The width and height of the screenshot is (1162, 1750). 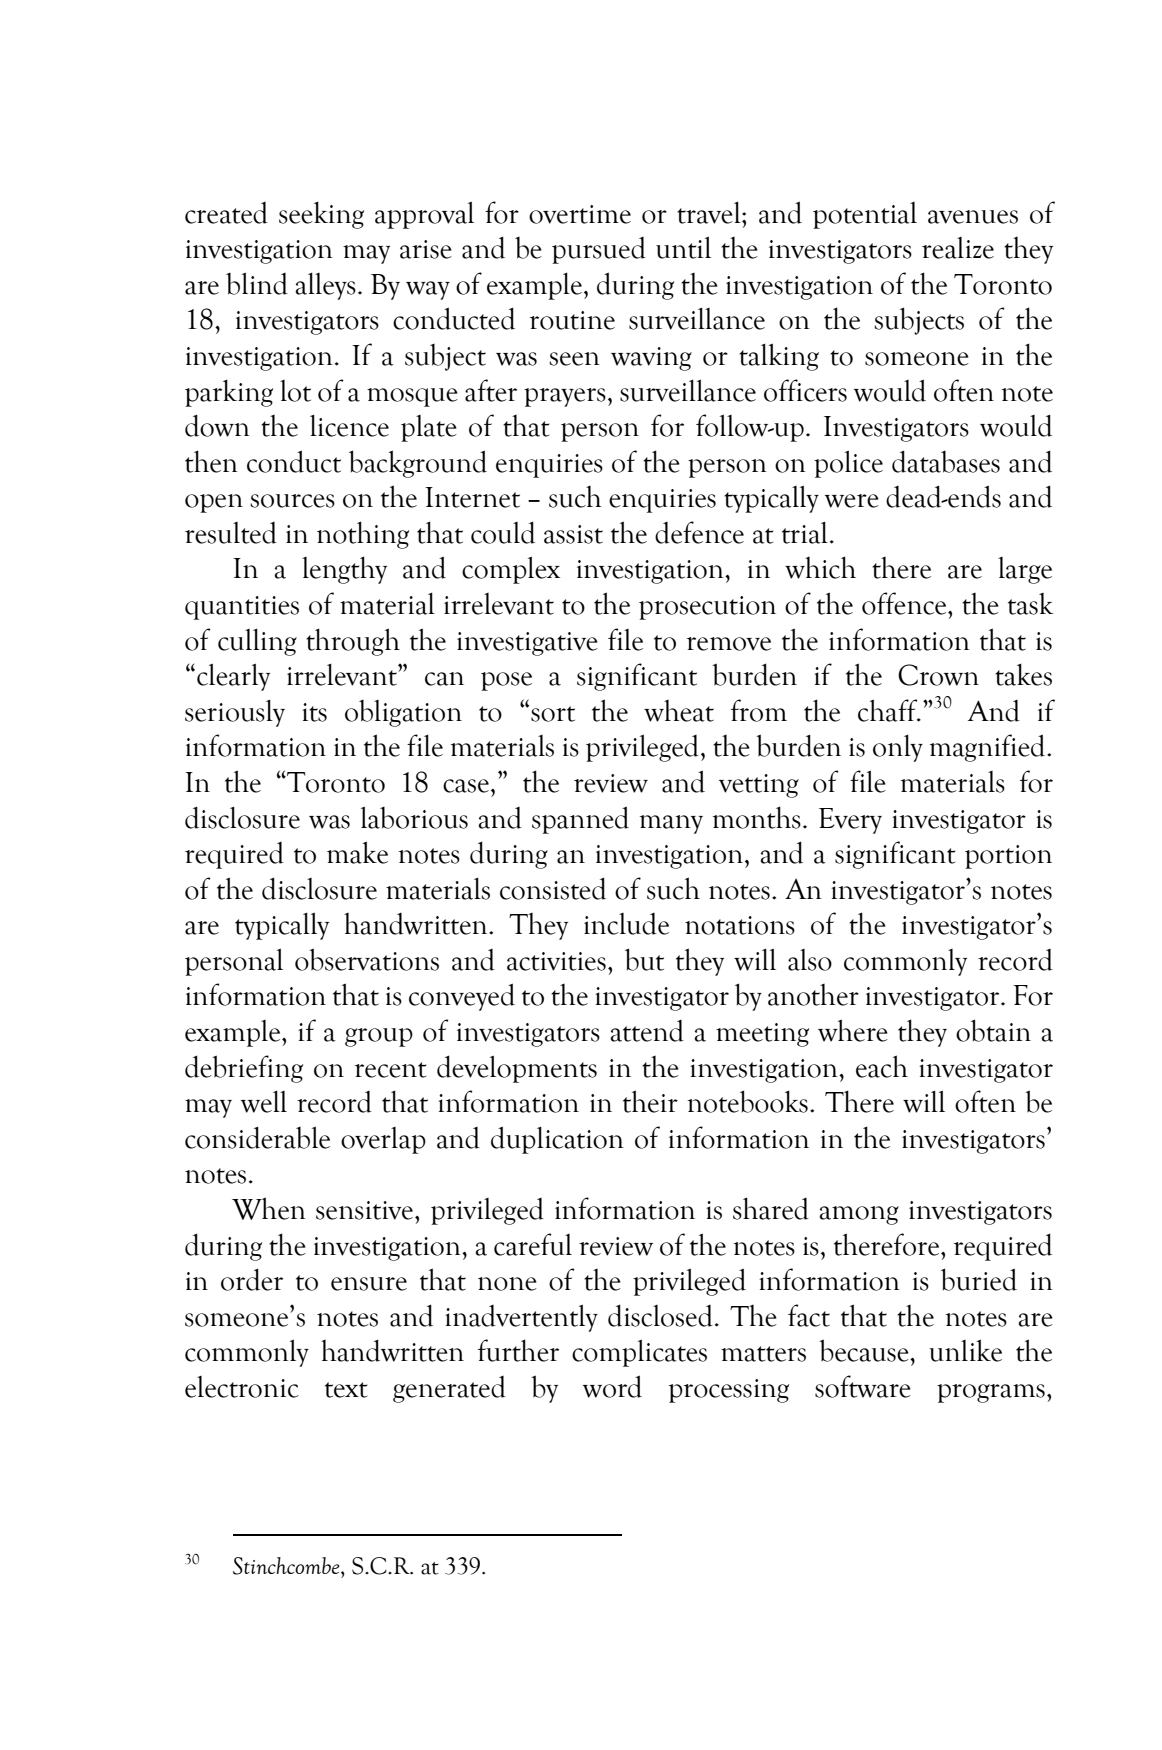 What do you see at coordinates (639, 1353) in the screenshot?
I see `complicates` at bounding box center [639, 1353].
